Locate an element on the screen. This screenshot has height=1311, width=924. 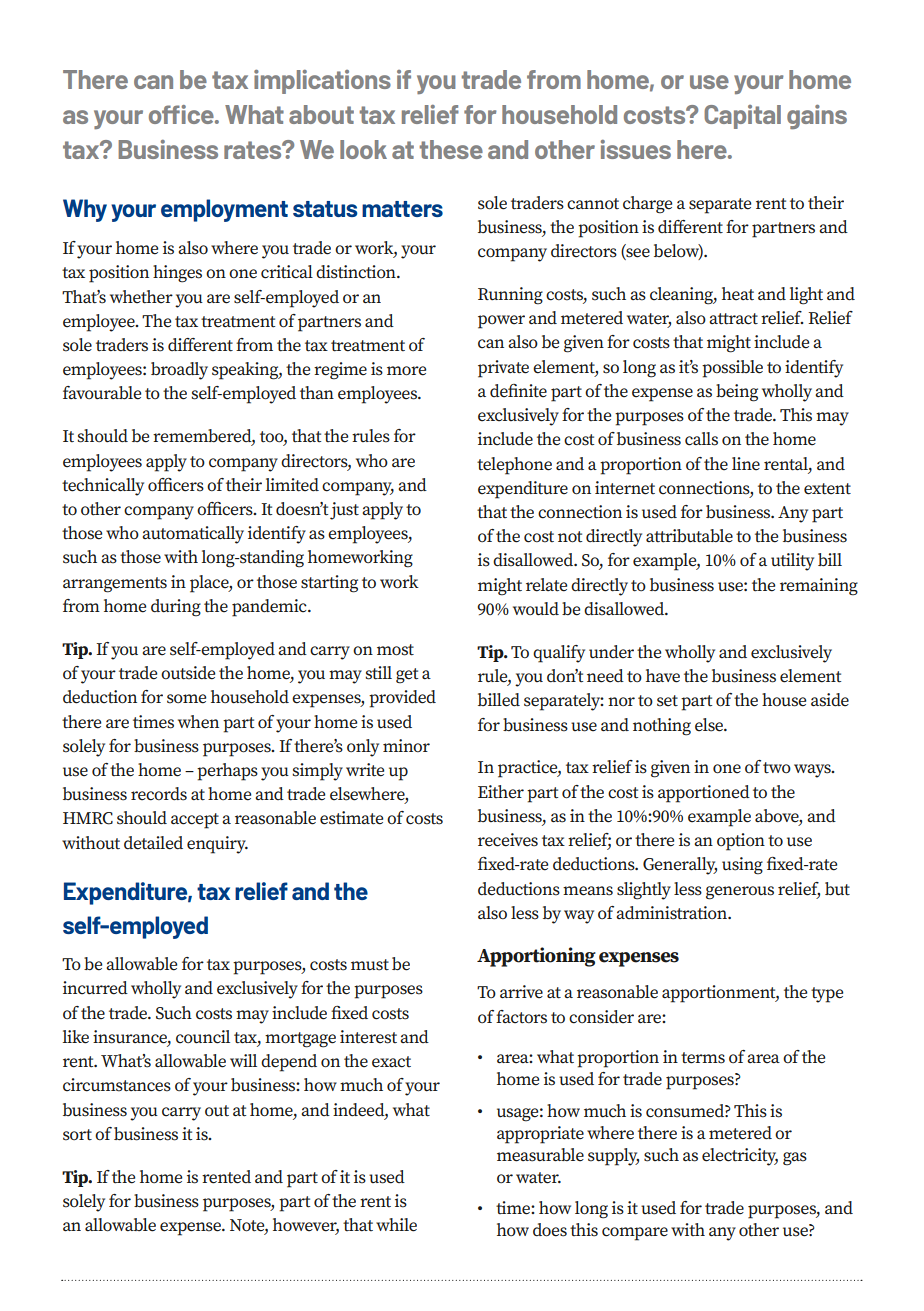
attract is located at coordinates (733, 319).
